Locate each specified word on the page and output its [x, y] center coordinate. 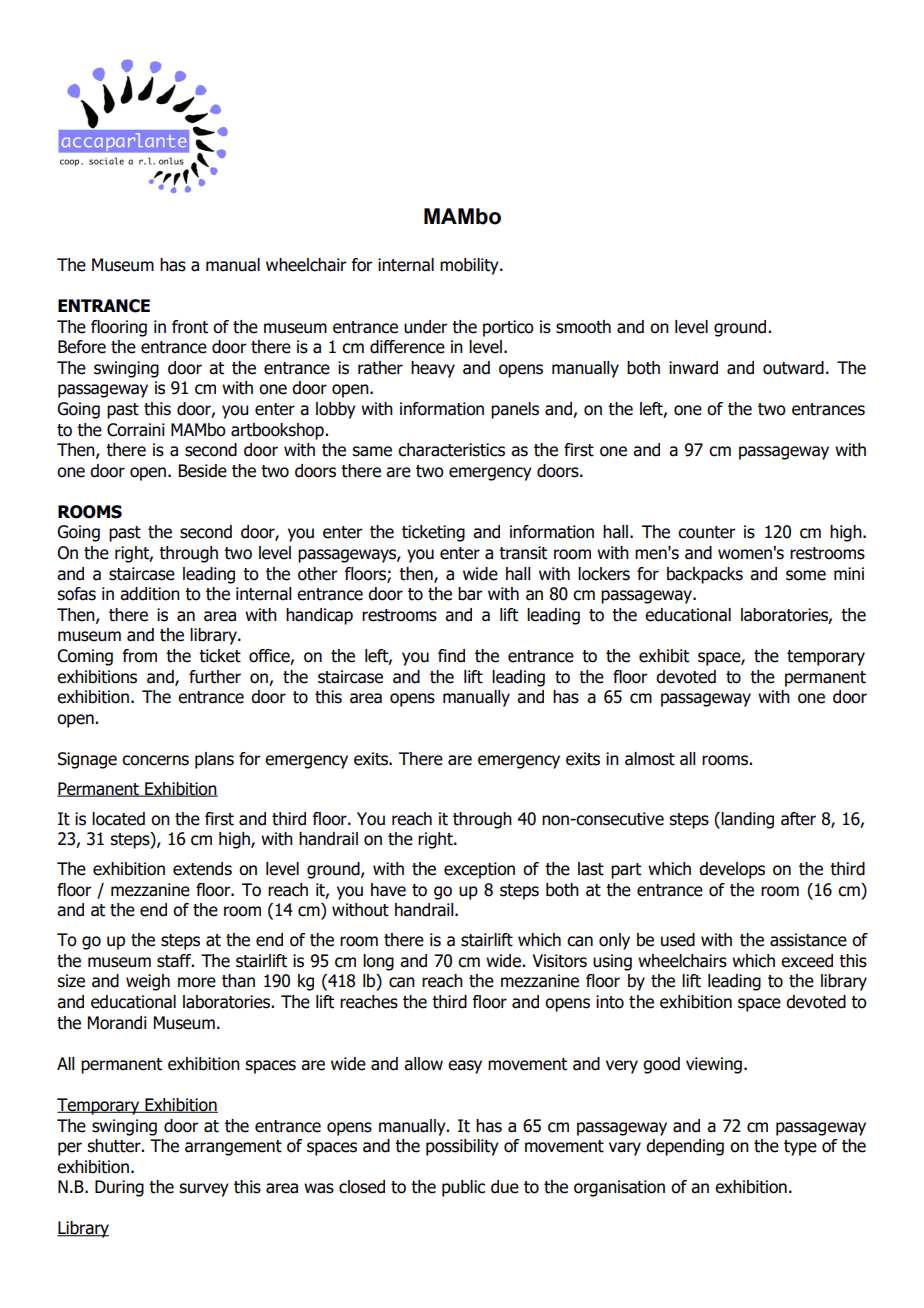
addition [150, 594]
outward [793, 368]
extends [202, 869]
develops [732, 870]
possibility [462, 1147]
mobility [470, 266]
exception [479, 870]
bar [470, 594]
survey [204, 1190]
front [190, 327]
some [806, 575]
